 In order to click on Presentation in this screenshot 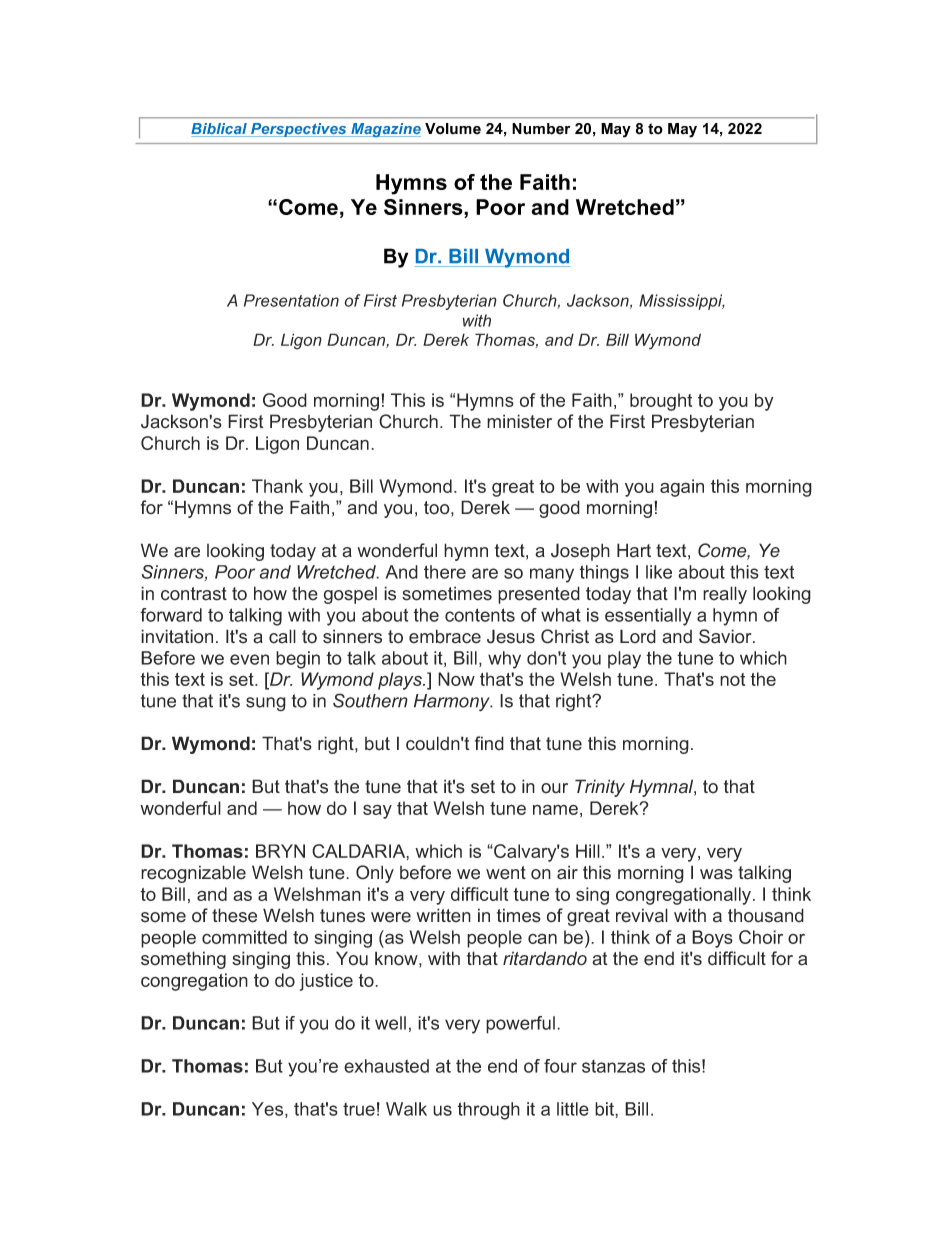, I will do `click(291, 300)`.
